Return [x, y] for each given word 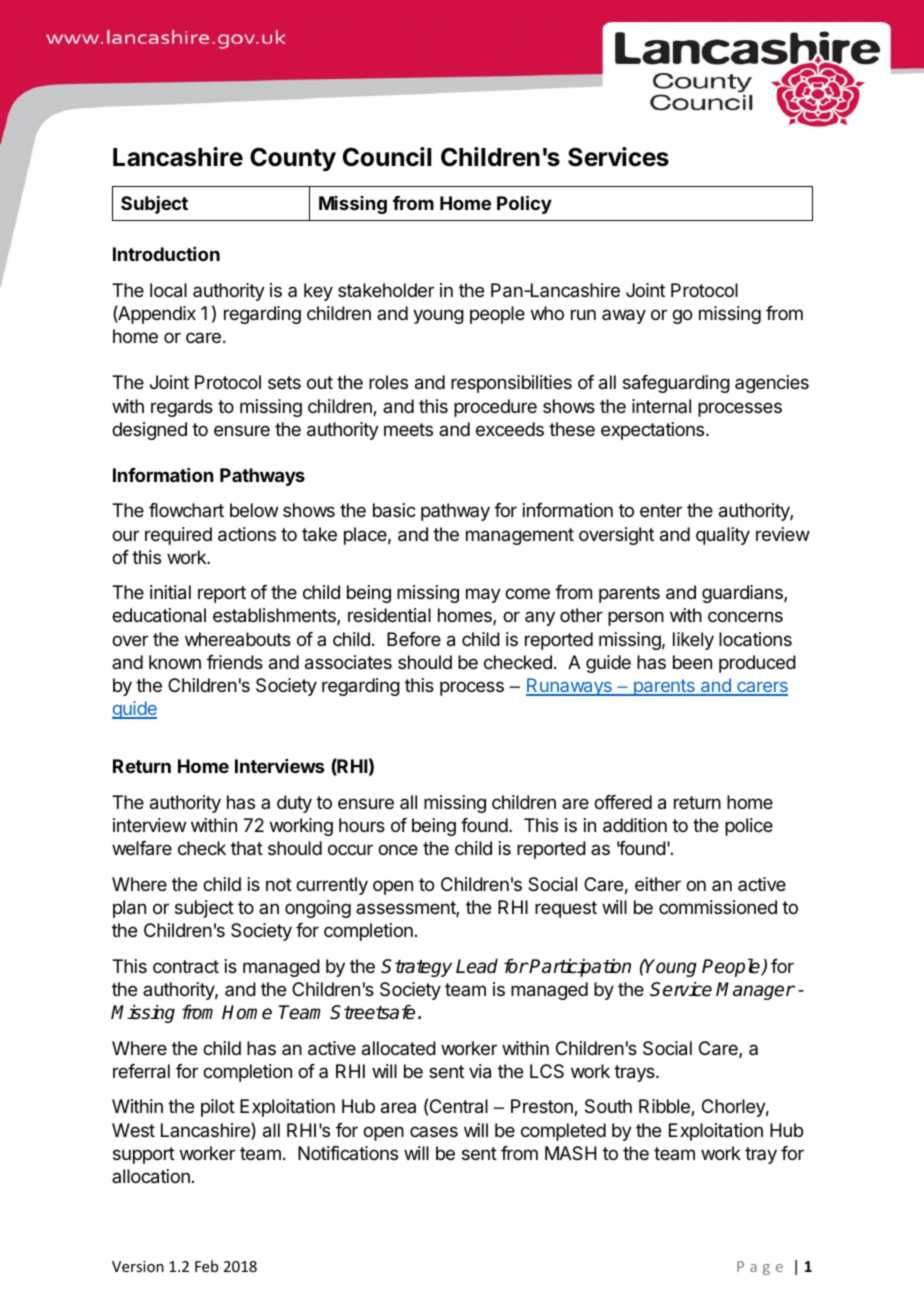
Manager [755, 991]
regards [182, 408]
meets [408, 429]
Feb [206, 1266]
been [692, 662]
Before [414, 639]
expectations [654, 431]
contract [186, 966]
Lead [477, 966]
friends [235, 662]
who [547, 313]
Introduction [166, 254]
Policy [524, 204]
